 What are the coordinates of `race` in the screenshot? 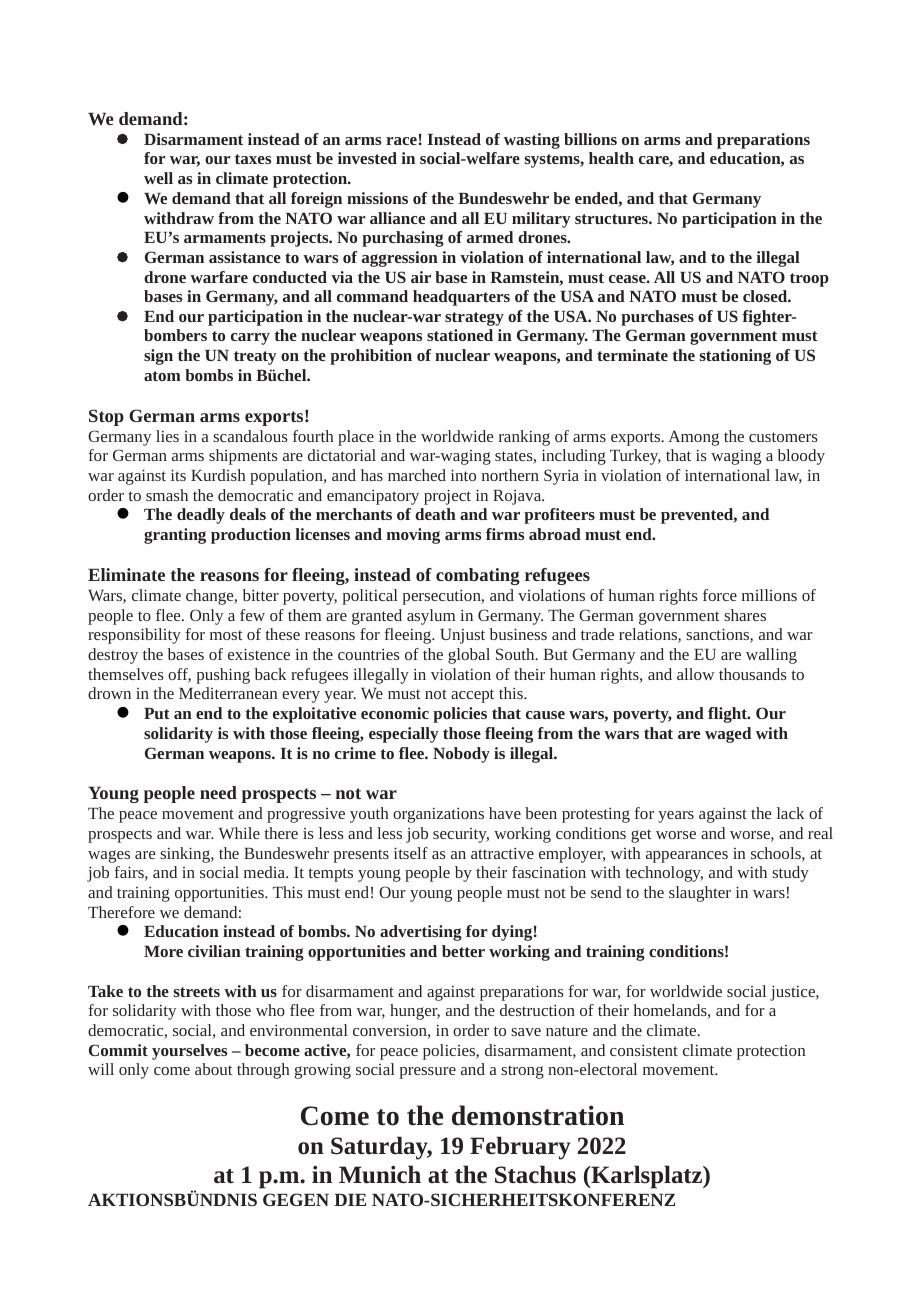 It's located at (401, 141).
